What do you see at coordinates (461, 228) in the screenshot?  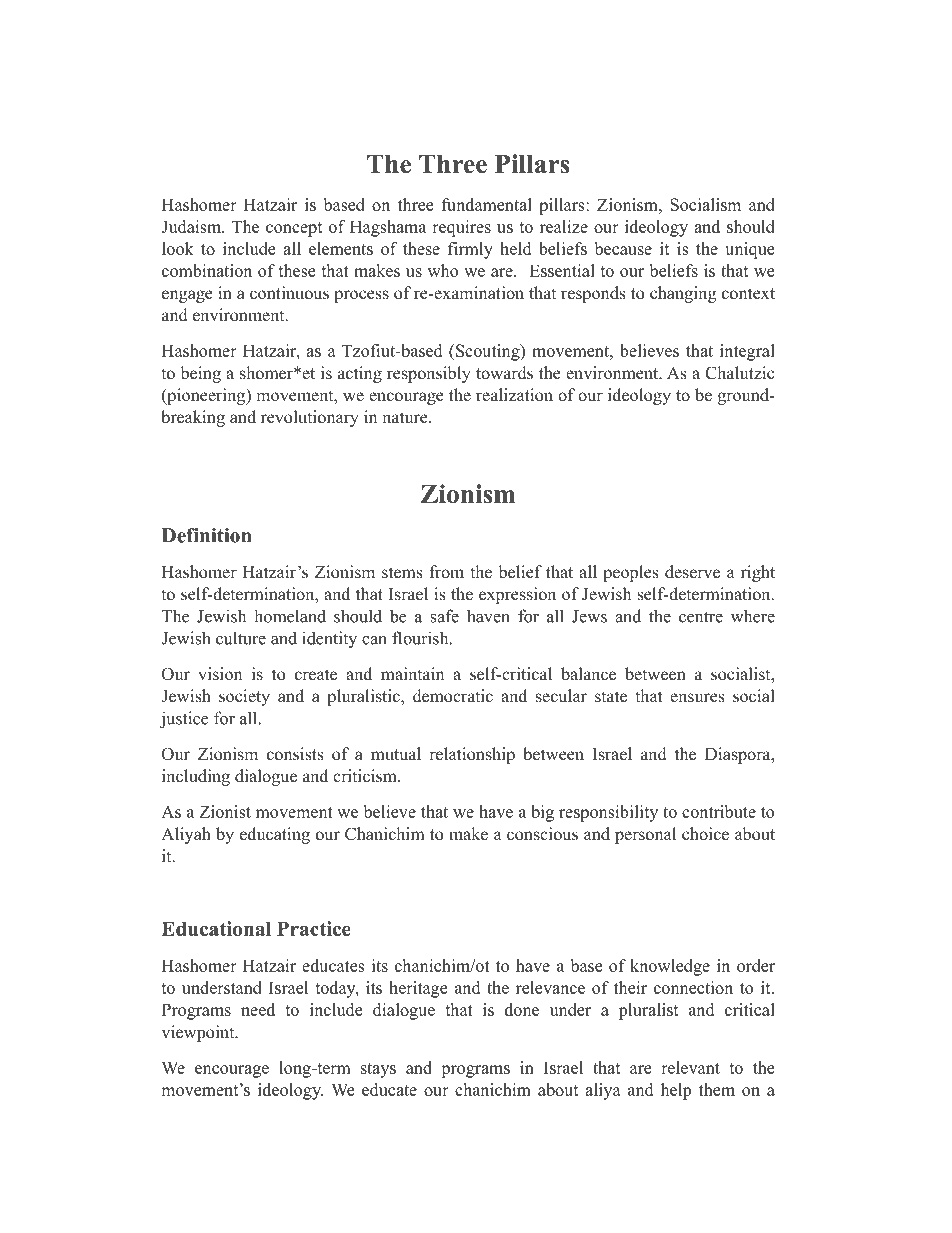 I see `requires` at bounding box center [461, 228].
